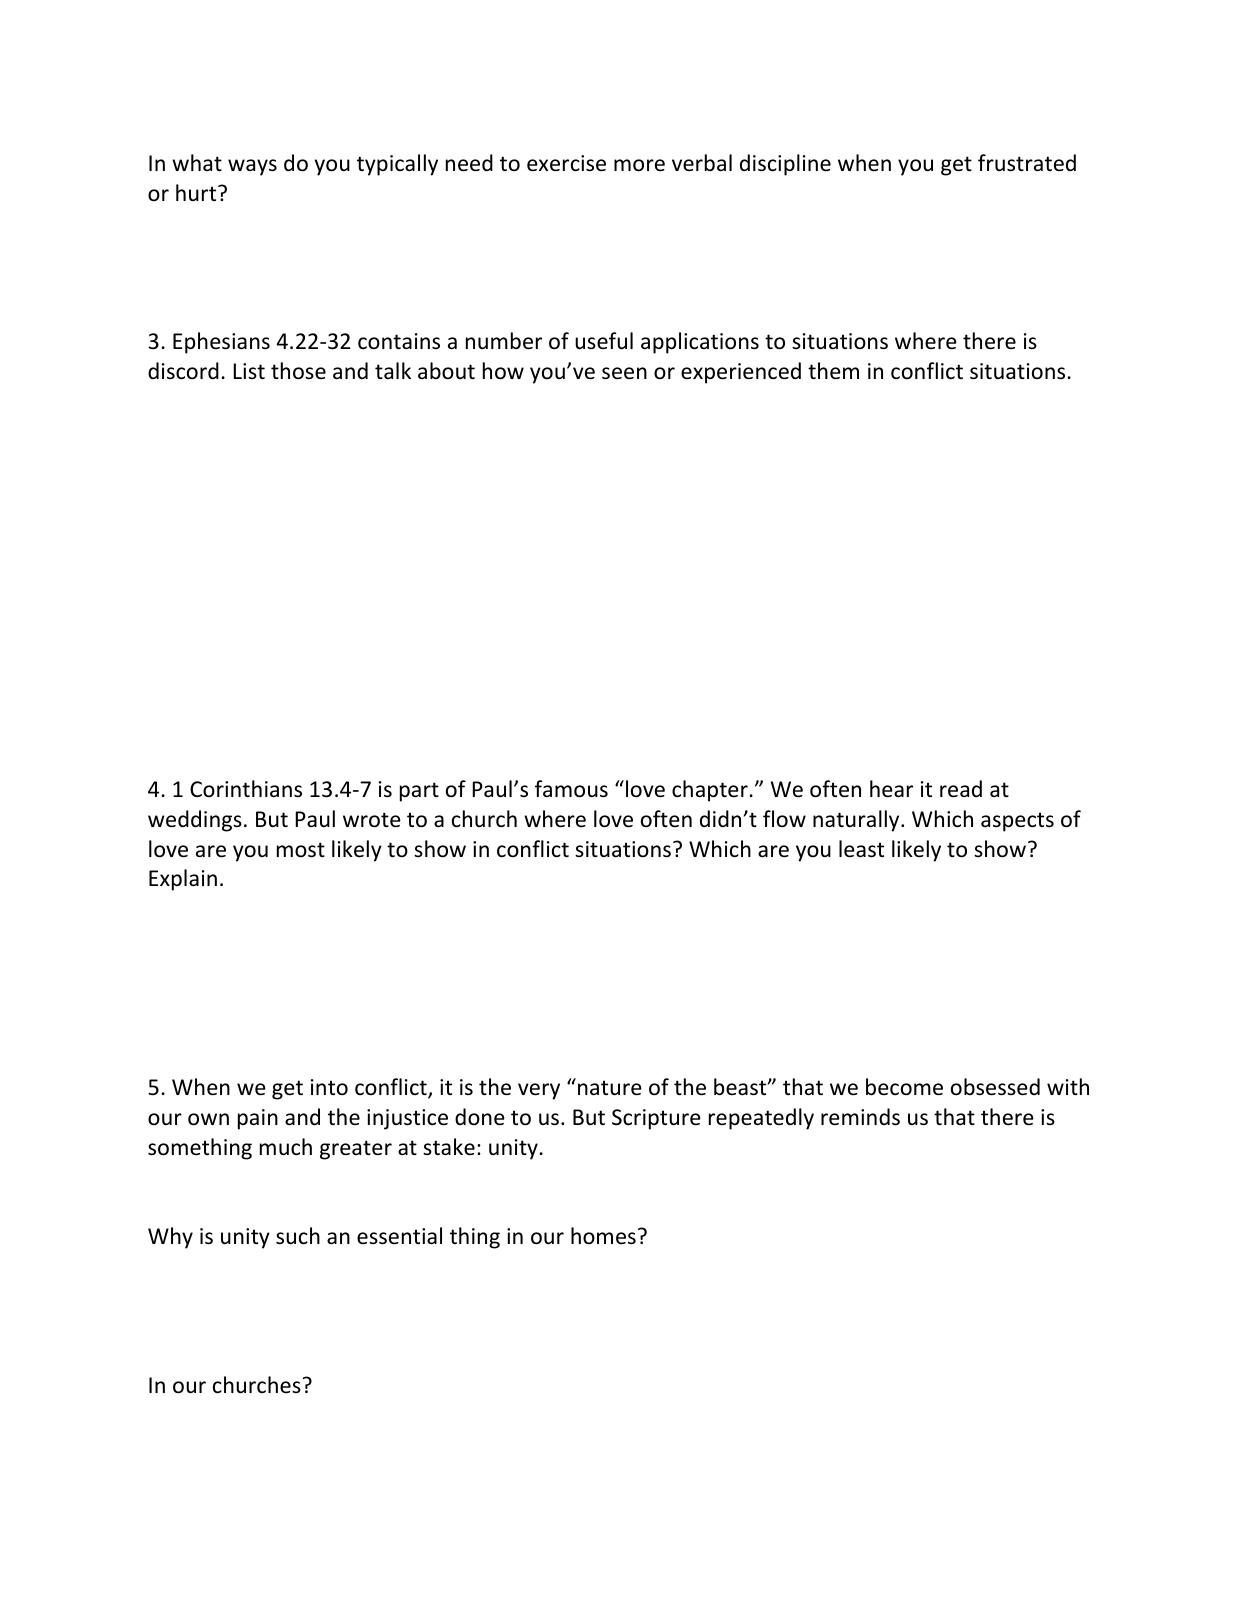 This page has height=1612, width=1246. Describe the element at coordinates (624, 373) in the page. I see `seen` at that location.
